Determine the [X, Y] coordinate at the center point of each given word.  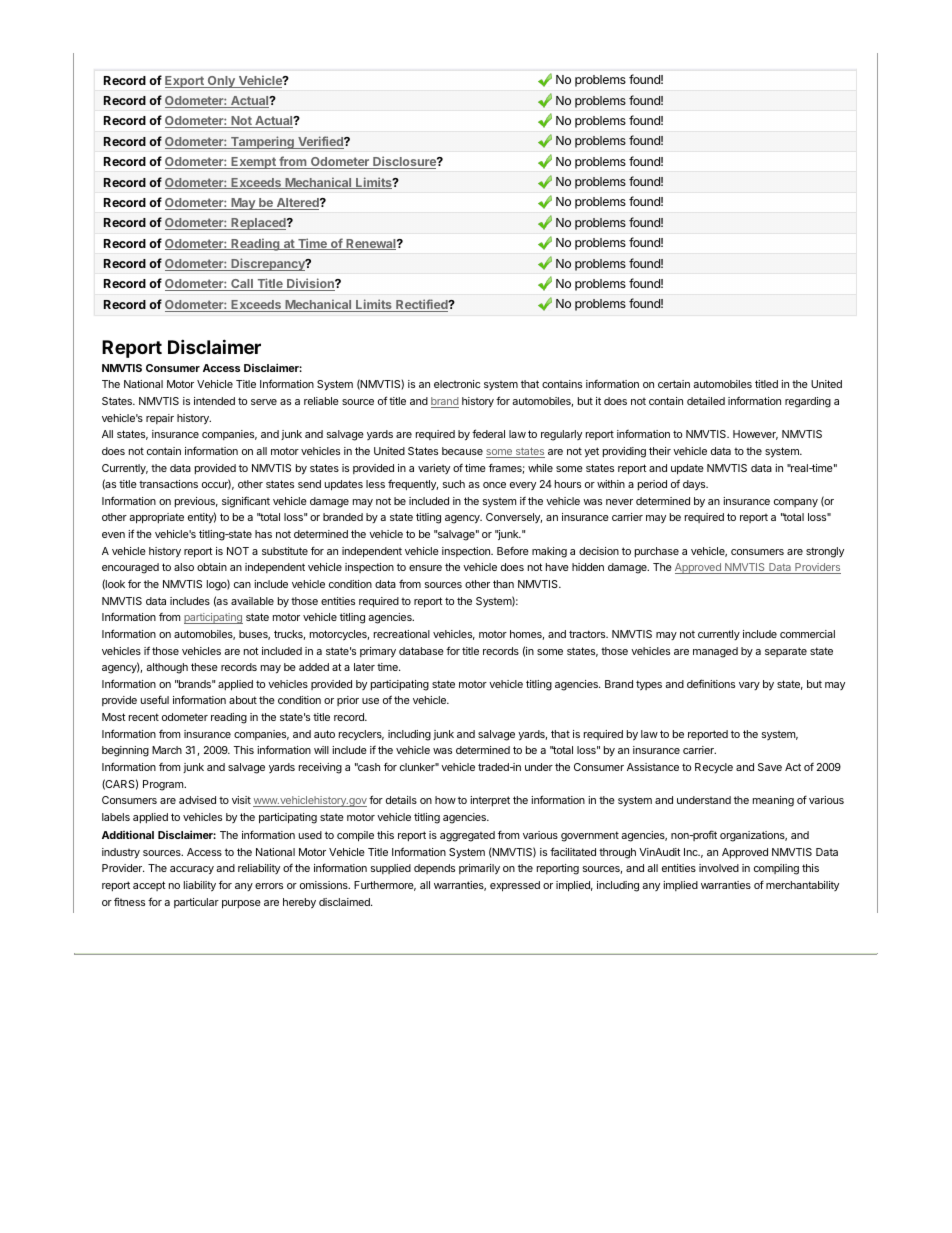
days [695, 485]
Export [185, 82]
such [454, 484]
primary [378, 652]
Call [242, 285]
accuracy [192, 870]
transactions [168, 484]
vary [749, 686]
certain [674, 384]
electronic [457, 384]
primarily [479, 869]
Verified [320, 142]
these [204, 667]
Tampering [262, 142]
